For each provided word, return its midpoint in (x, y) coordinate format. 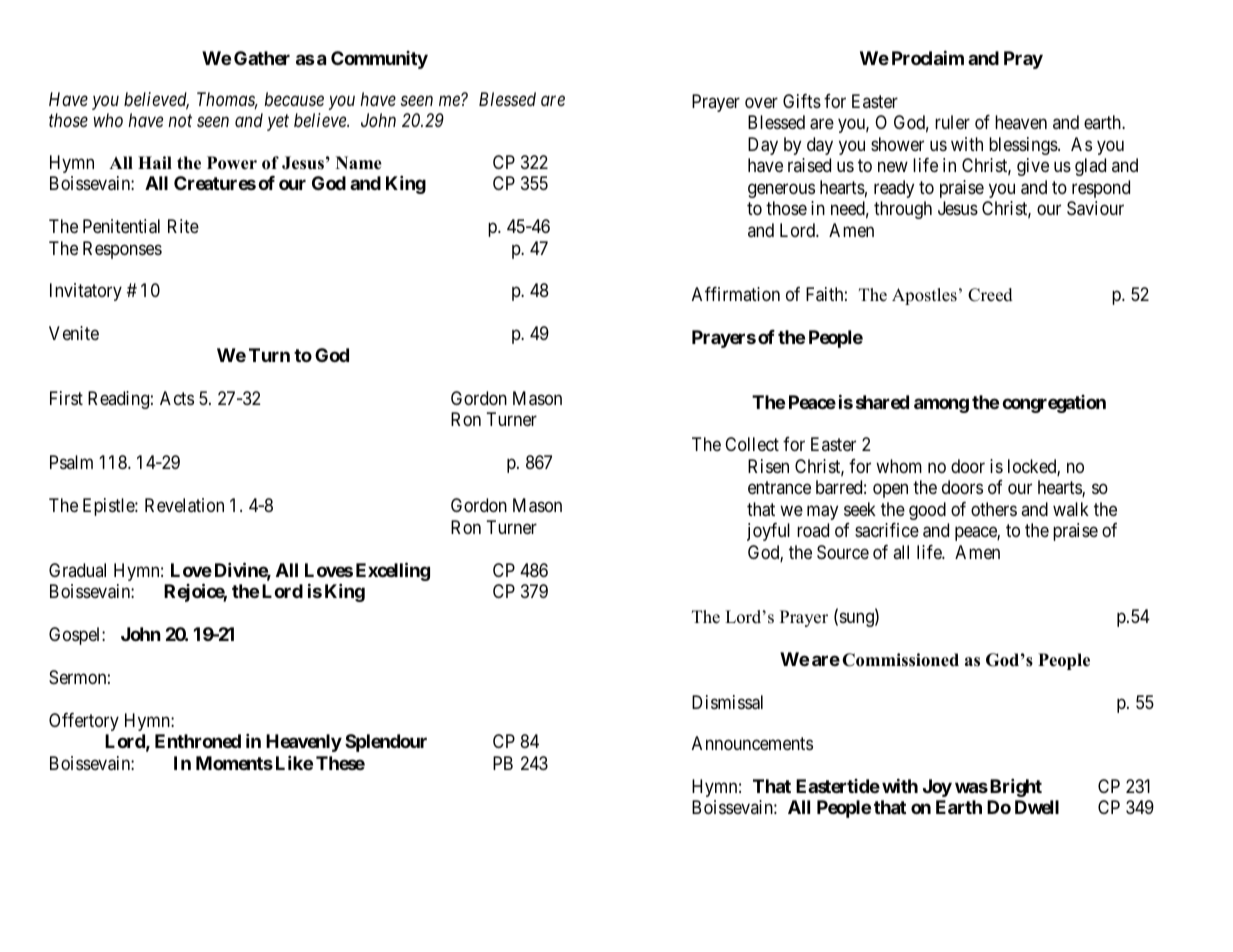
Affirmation (736, 294)
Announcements (752, 743)
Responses (122, 250)
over (761, 102)
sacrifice (887, 530)
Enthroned (198, 741)
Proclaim (928, 57)
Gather (262, 58)
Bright (1016, 787)
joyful (768, 532)
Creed (990, 295)
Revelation (184, 505)
